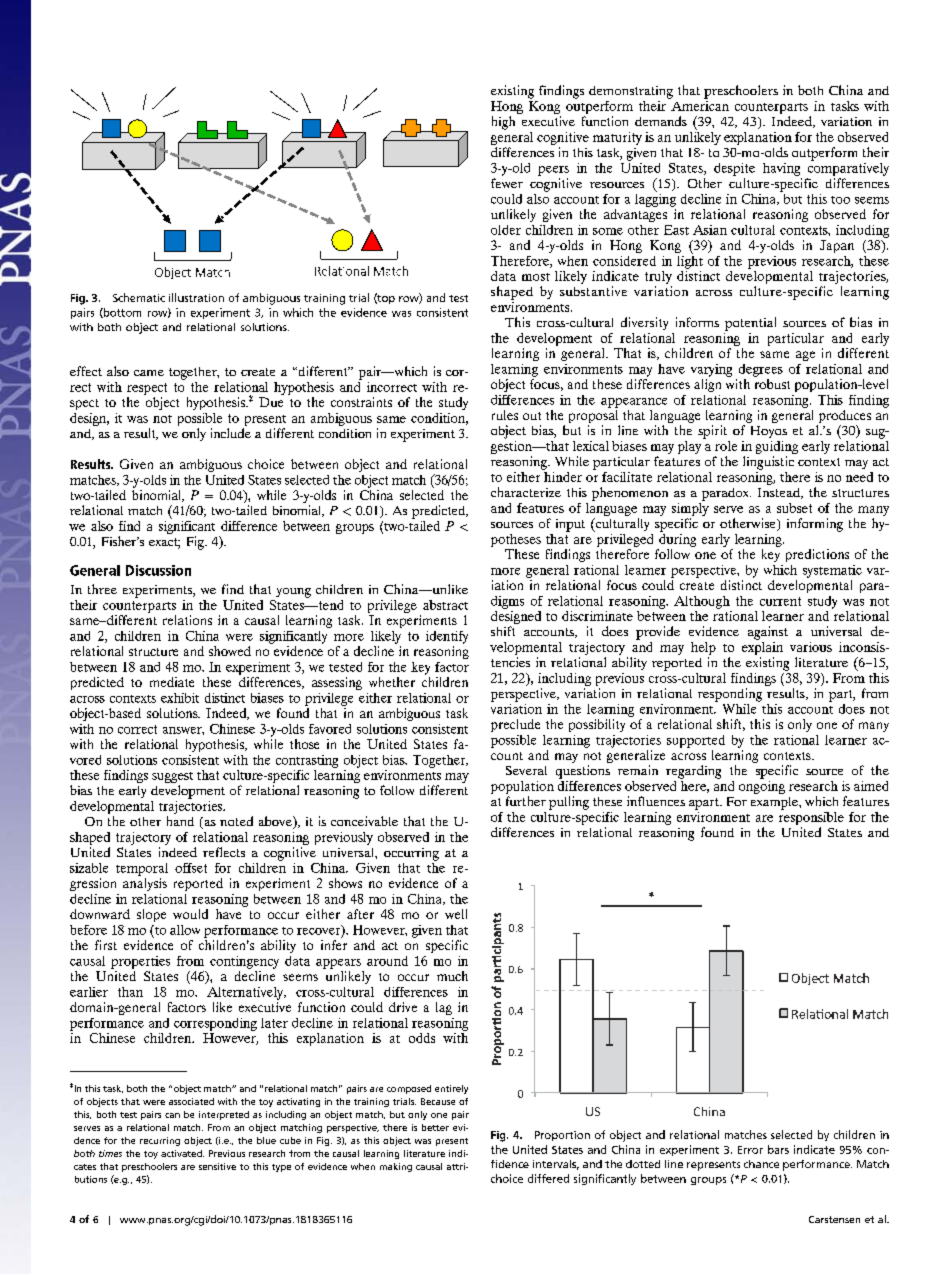  Describe the element at coordinates (526, 801) in the page. I see `further` at that location.
